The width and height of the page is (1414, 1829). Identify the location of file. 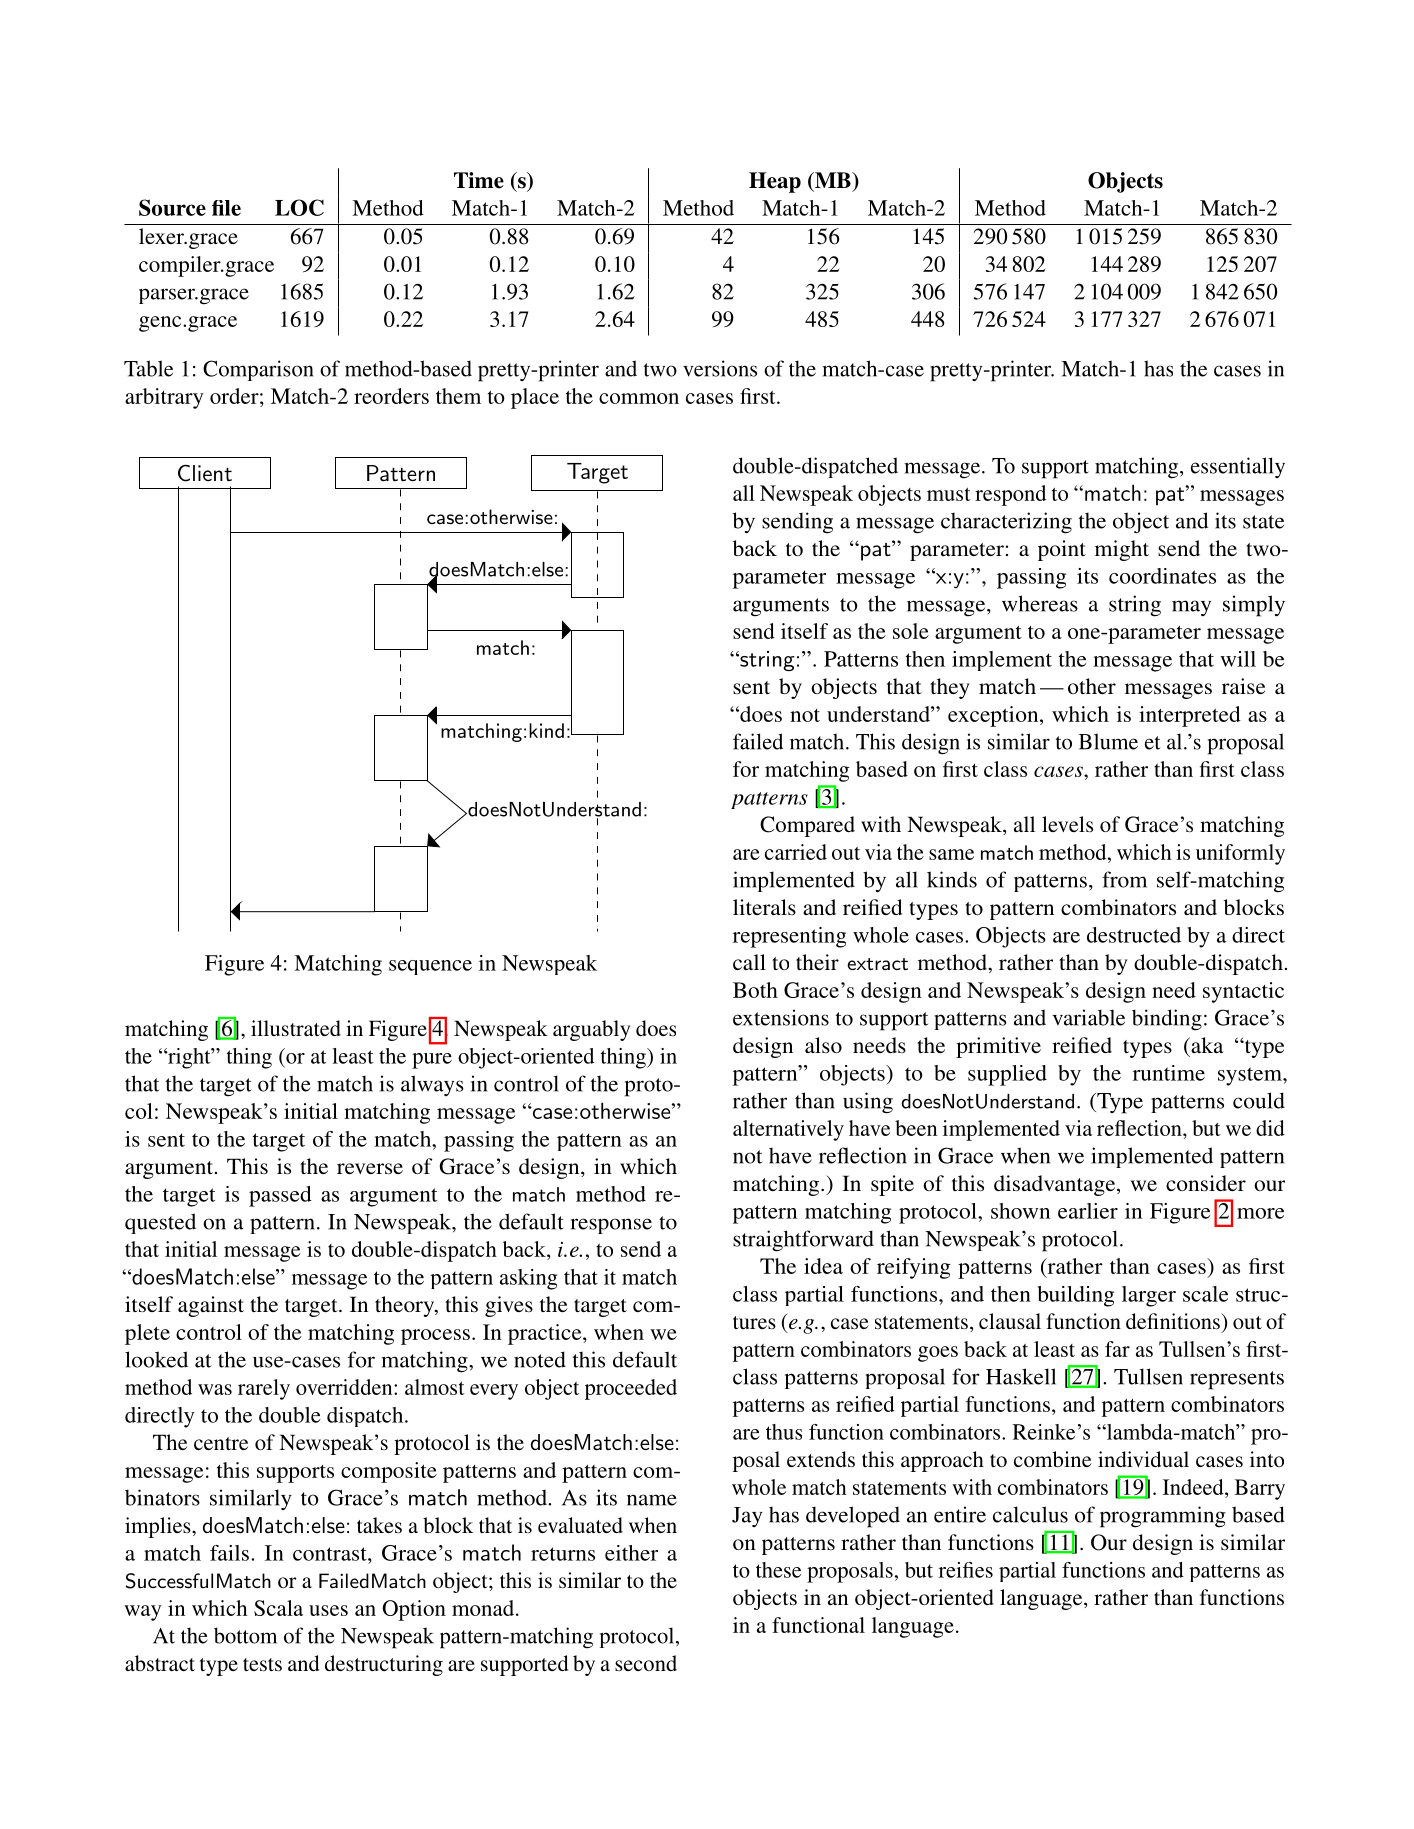
(226, 208).
